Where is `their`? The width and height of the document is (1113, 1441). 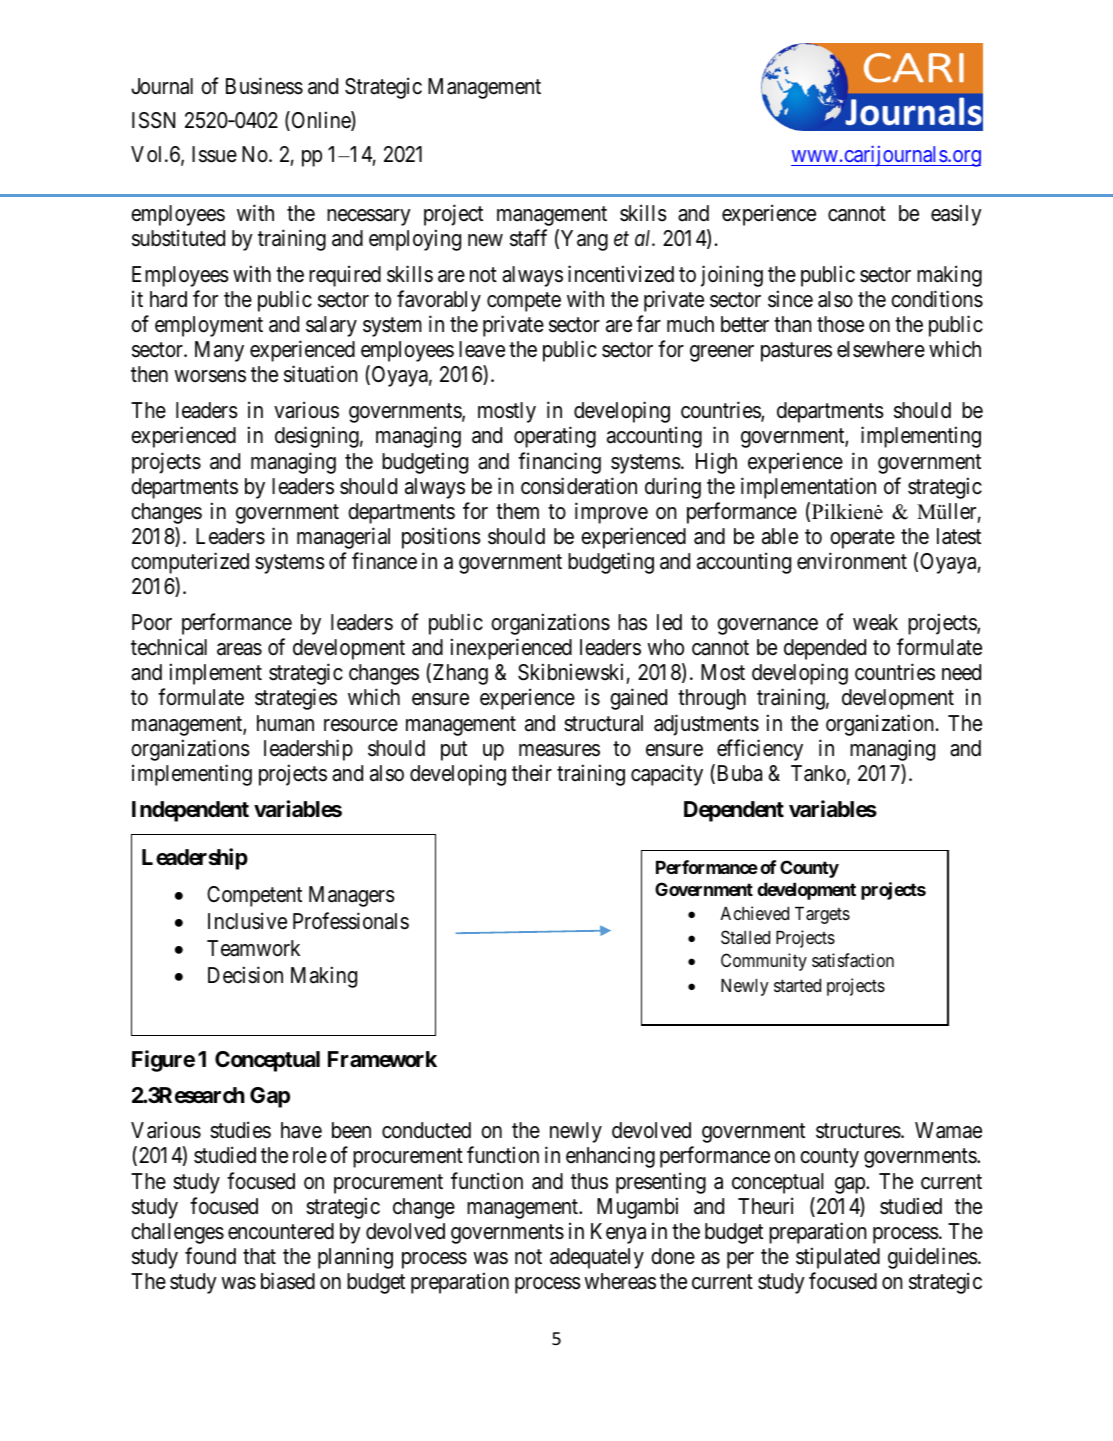 their is located at coordinates (532, 772).
